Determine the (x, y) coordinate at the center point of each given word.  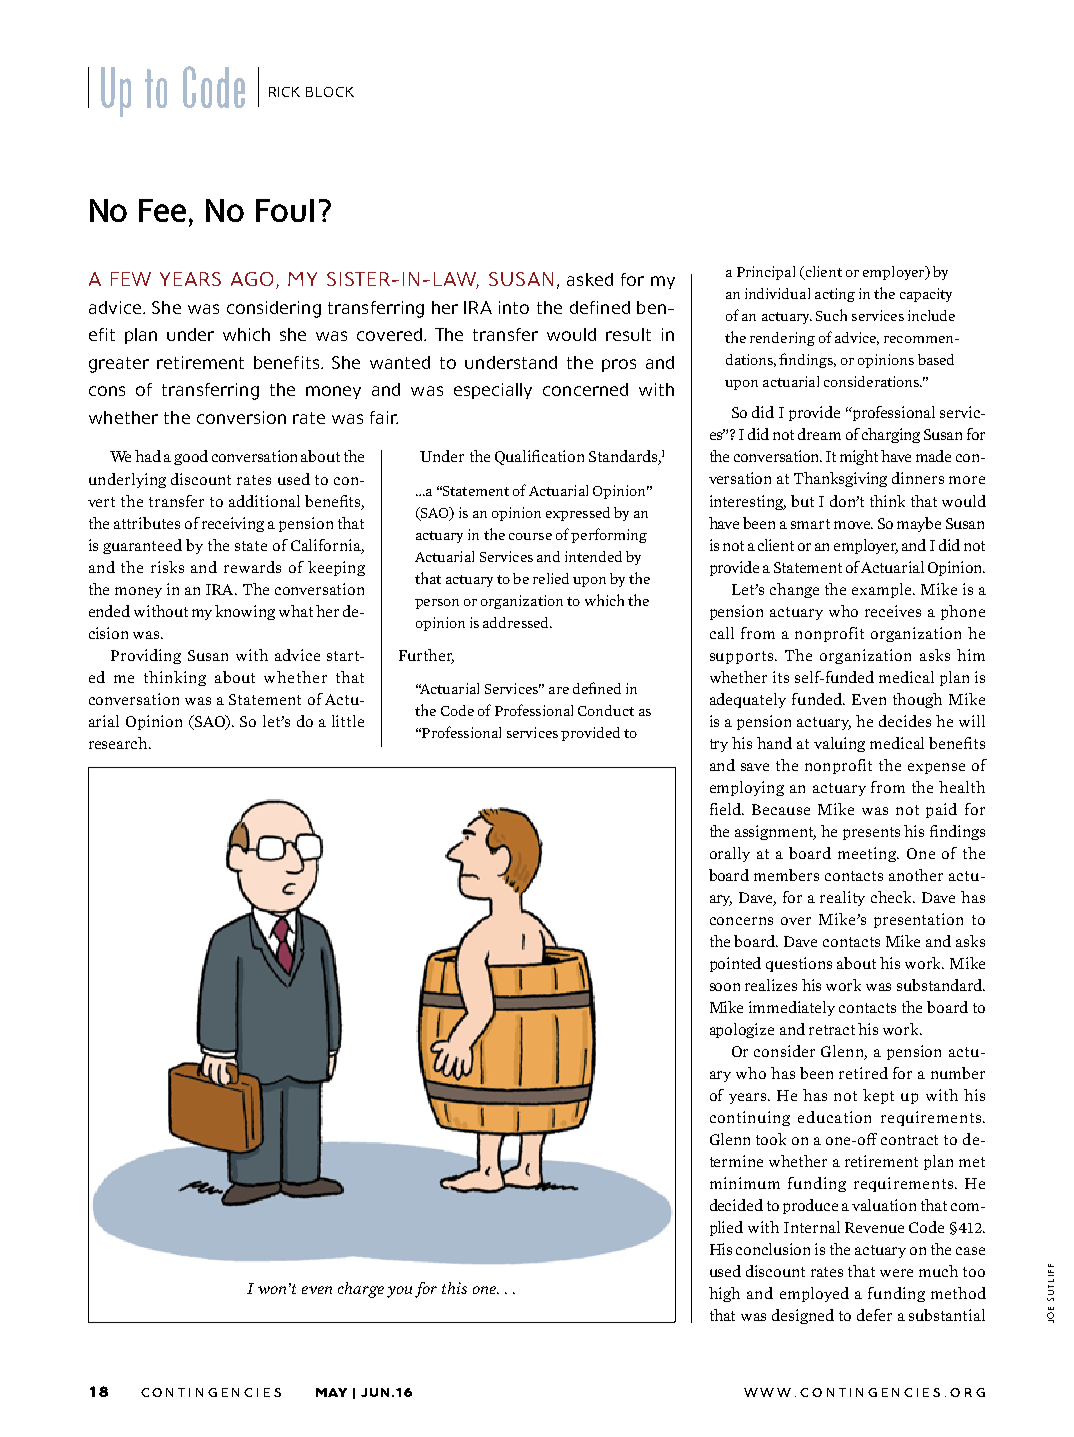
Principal (766, 273)
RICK (284, 92)
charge (361, 1290)
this (454, 1288)
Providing (146, 656)
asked (590, 279)
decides (905, 721)
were (896, 1273)
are (559, 690)
